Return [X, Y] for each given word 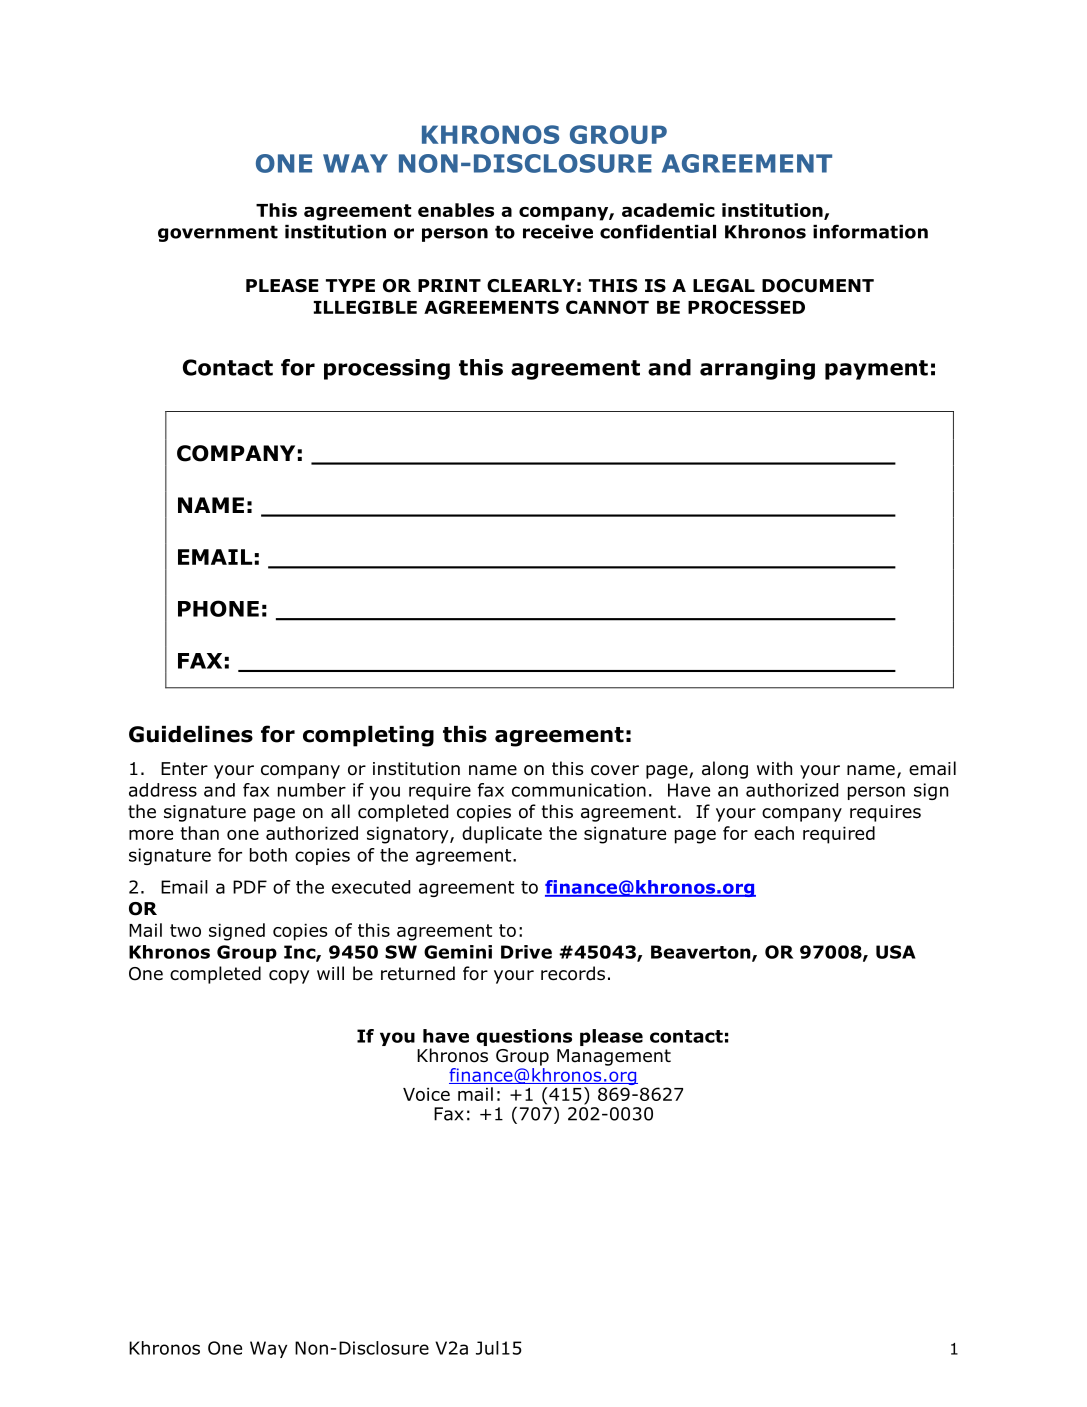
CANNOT [607, 307]
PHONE [218, 608]
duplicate [502, 835]
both [268, 855]
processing [387, 369]
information [870, 231]
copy [289, 977]
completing [368, 736]
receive [558, 232]
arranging [757, 369]
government [218, 233]
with [774, 768]
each [774, 833]
